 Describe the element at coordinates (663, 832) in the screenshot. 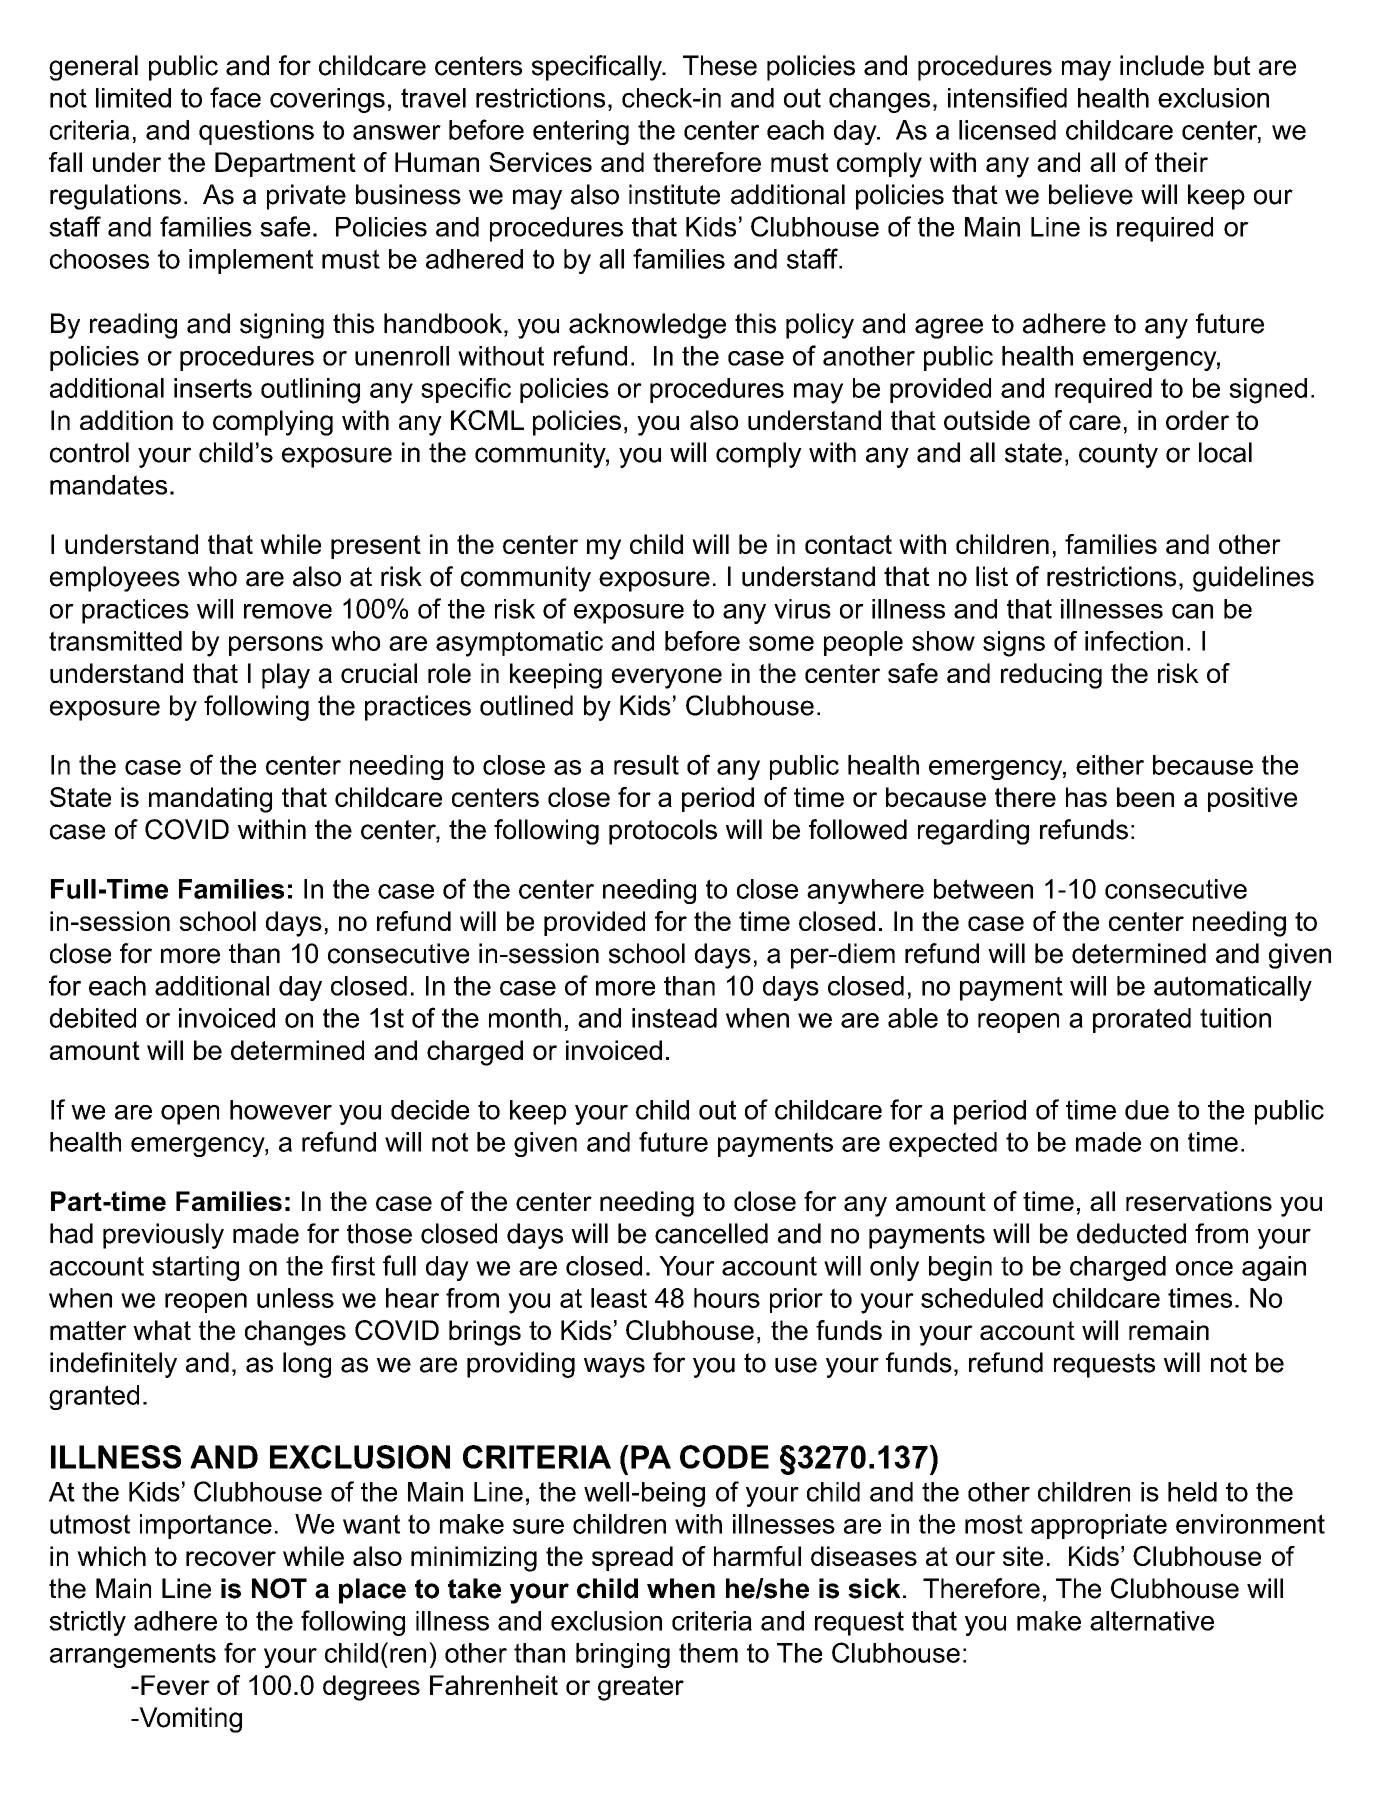

I see `protocols` at that location.
